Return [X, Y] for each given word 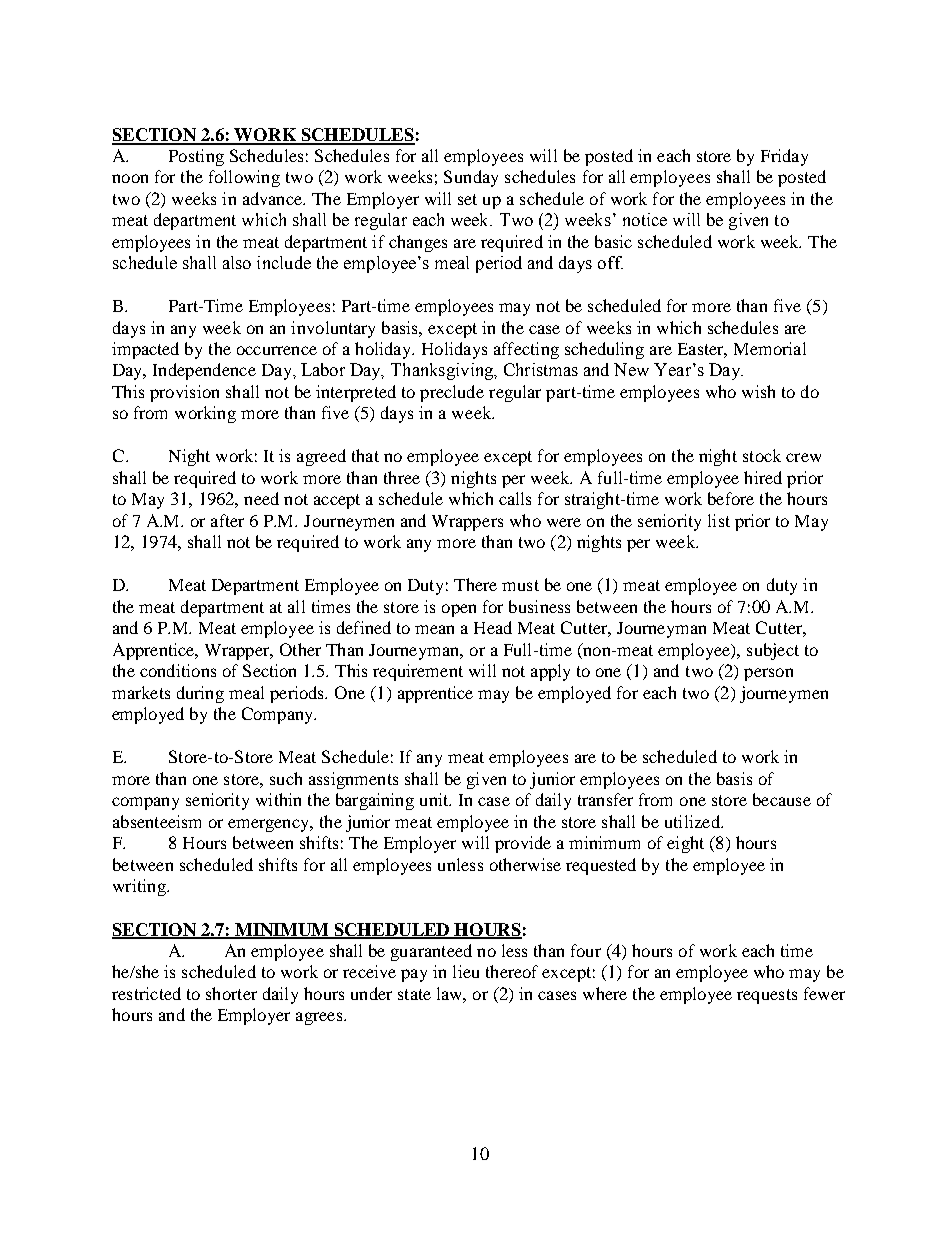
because [782, 799]
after [227, 520]
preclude [452, 393]
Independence [204, 371]
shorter [231, 993]
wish [758, 391]
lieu [466, 971]
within [278, 799]
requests [767, 996]
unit [435, 799]
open [459, 610]
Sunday [471, 178]
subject [773, 651]
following [244, 178]
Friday [784, 157]
